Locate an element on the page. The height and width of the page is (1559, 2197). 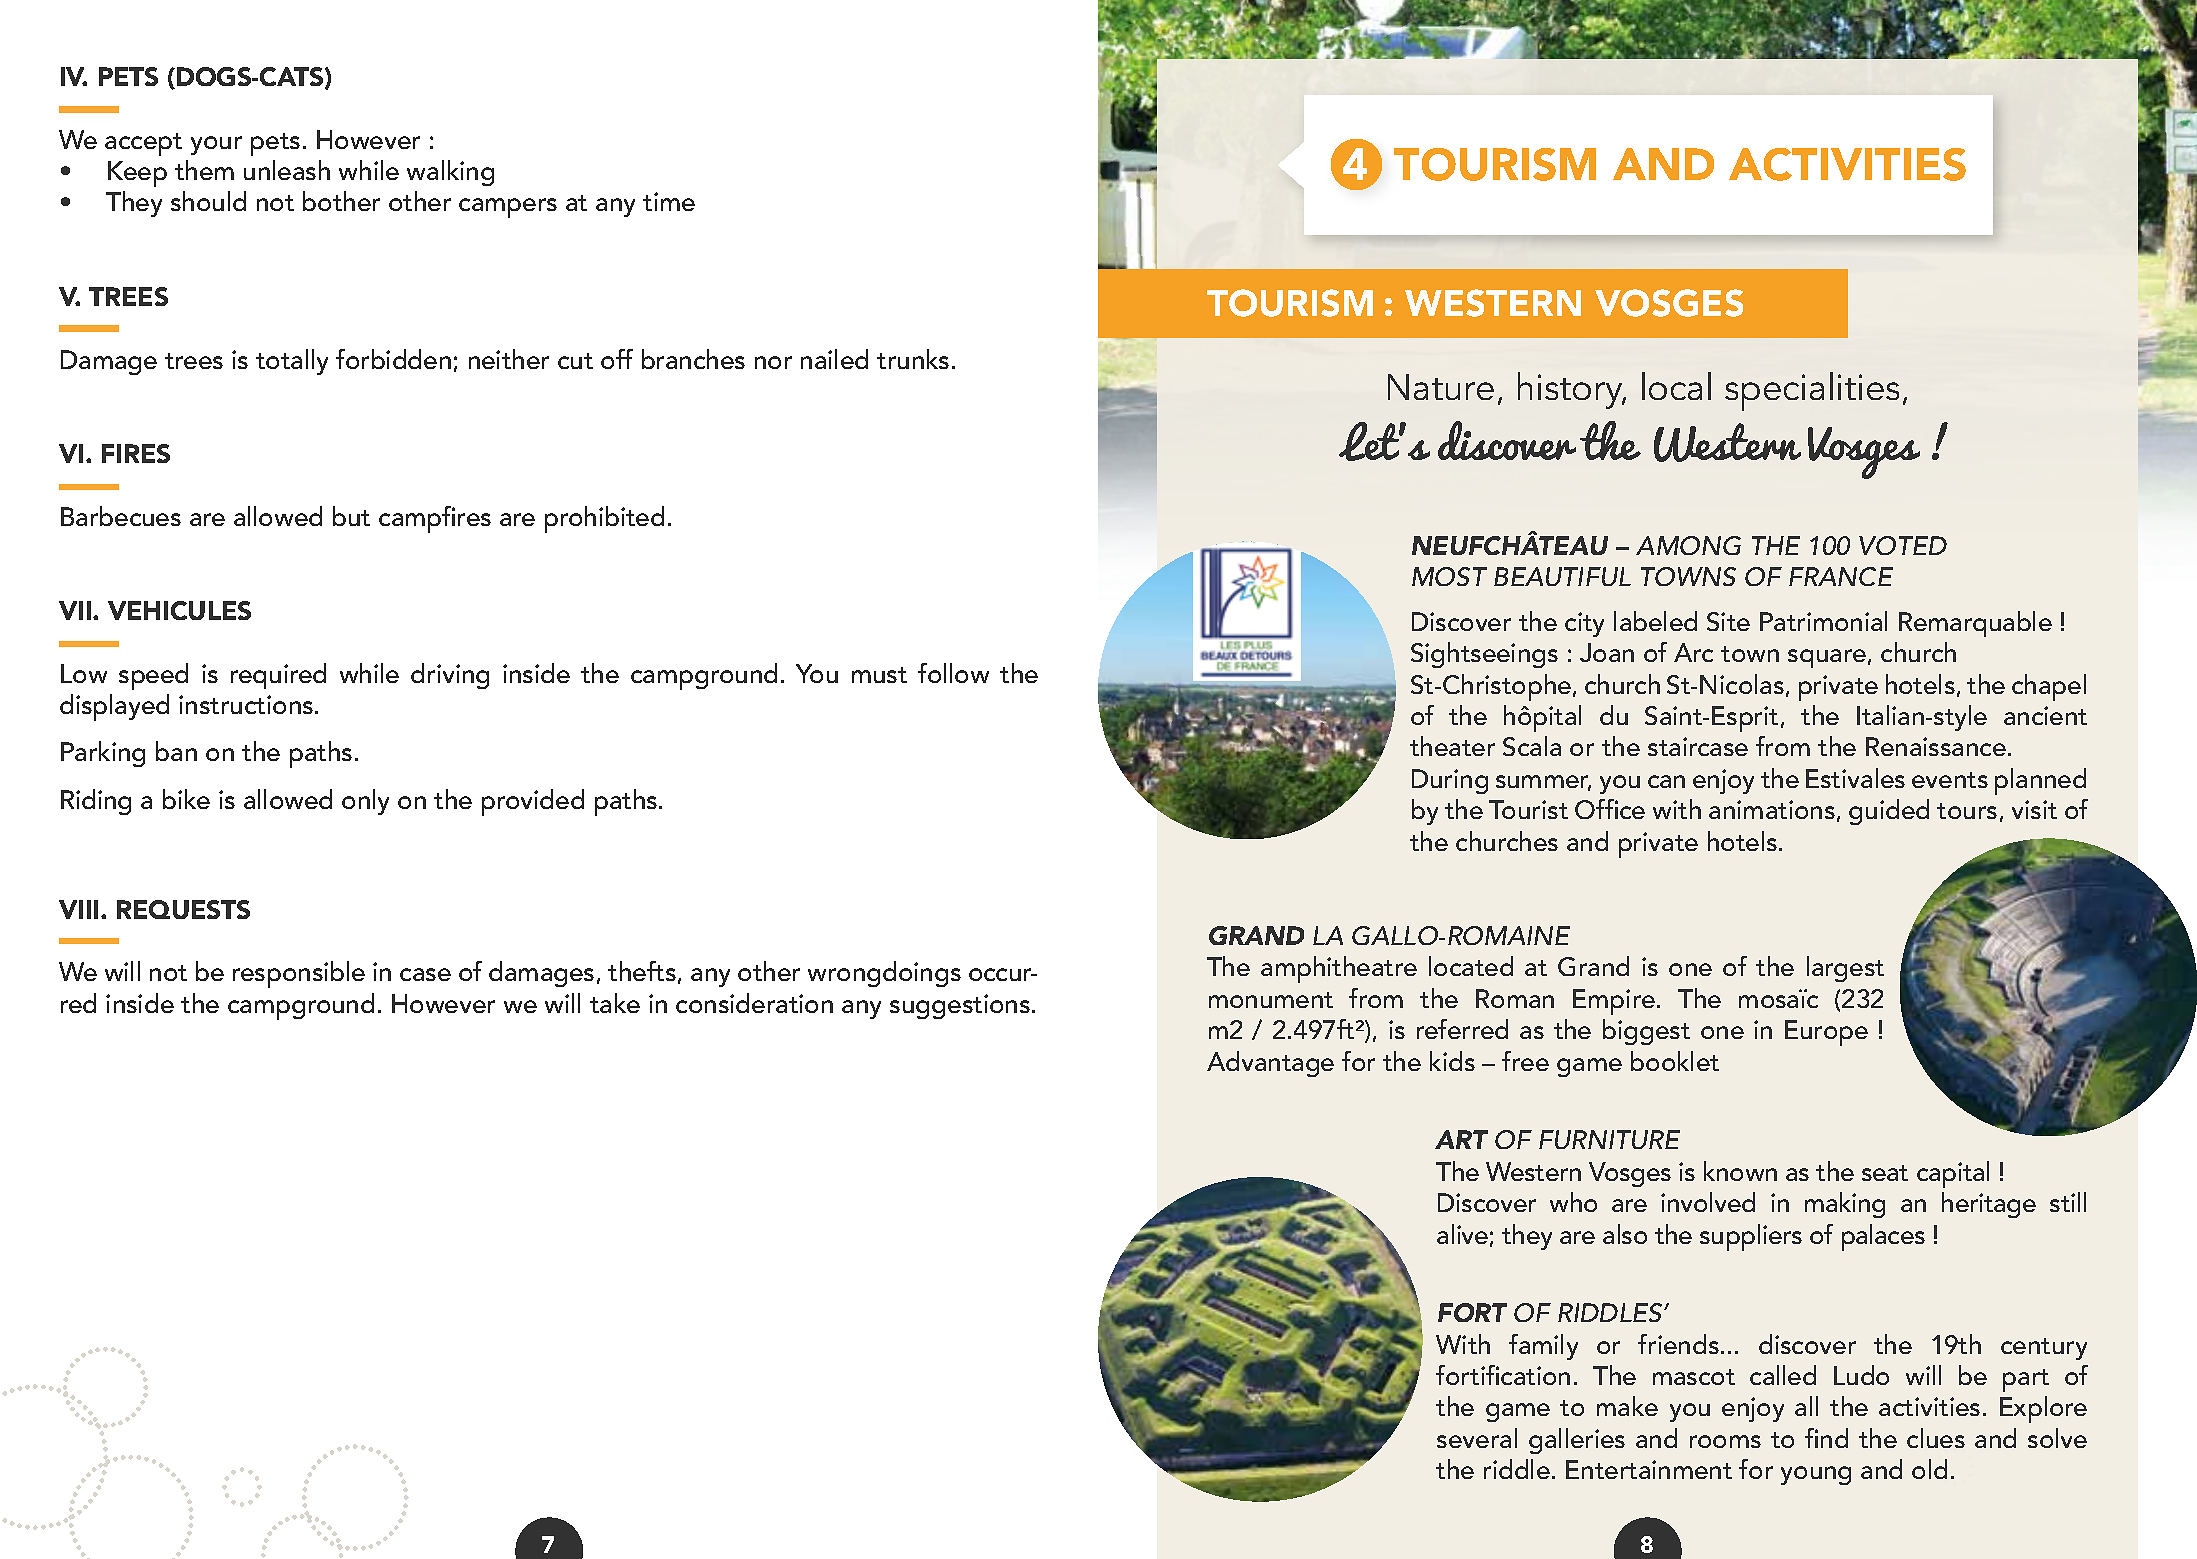
only is located at coordinates (365, 802).
